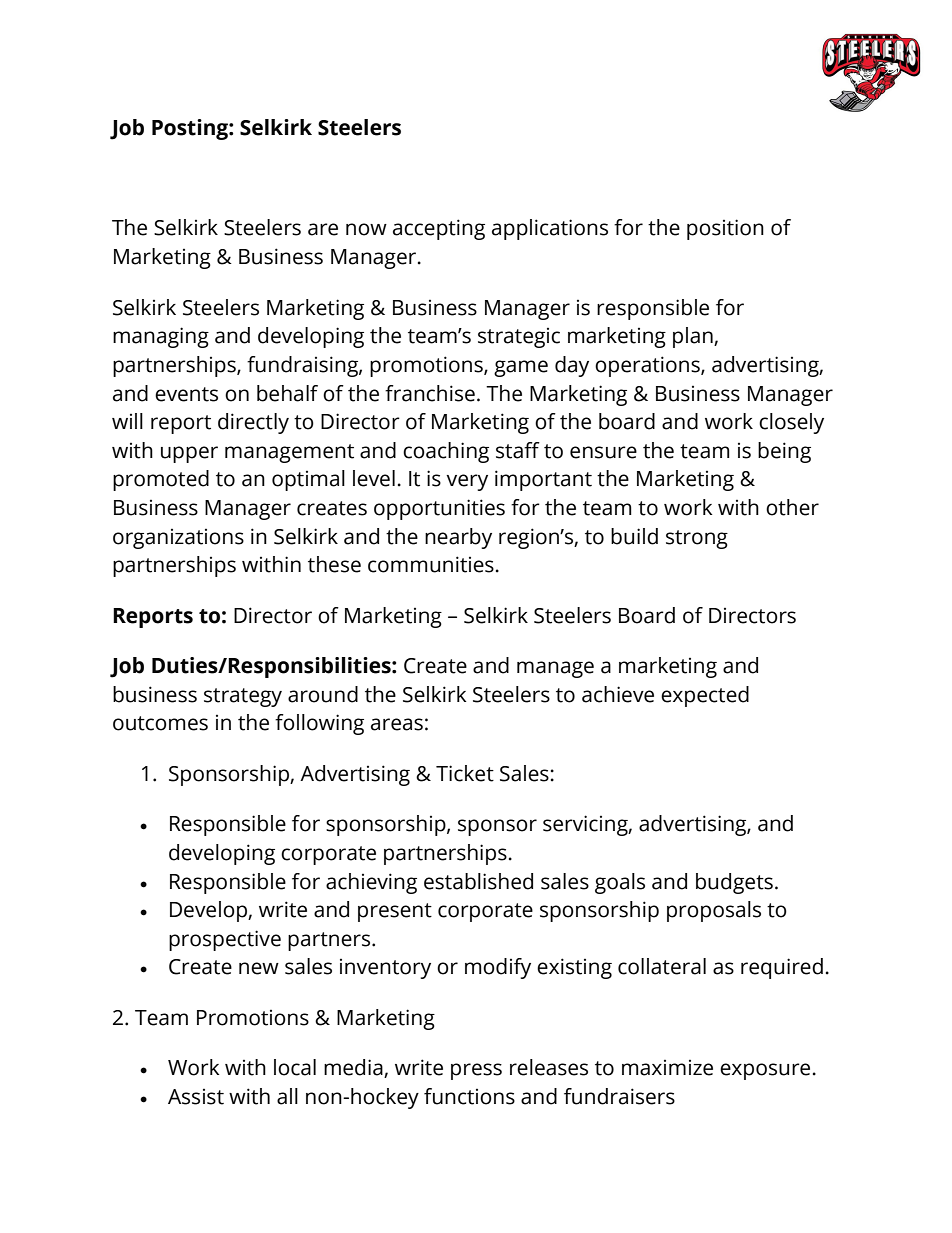  What do you see at coordinates (439, 229) in the page?
I see `accepting` at bounding box center [439, 229].
